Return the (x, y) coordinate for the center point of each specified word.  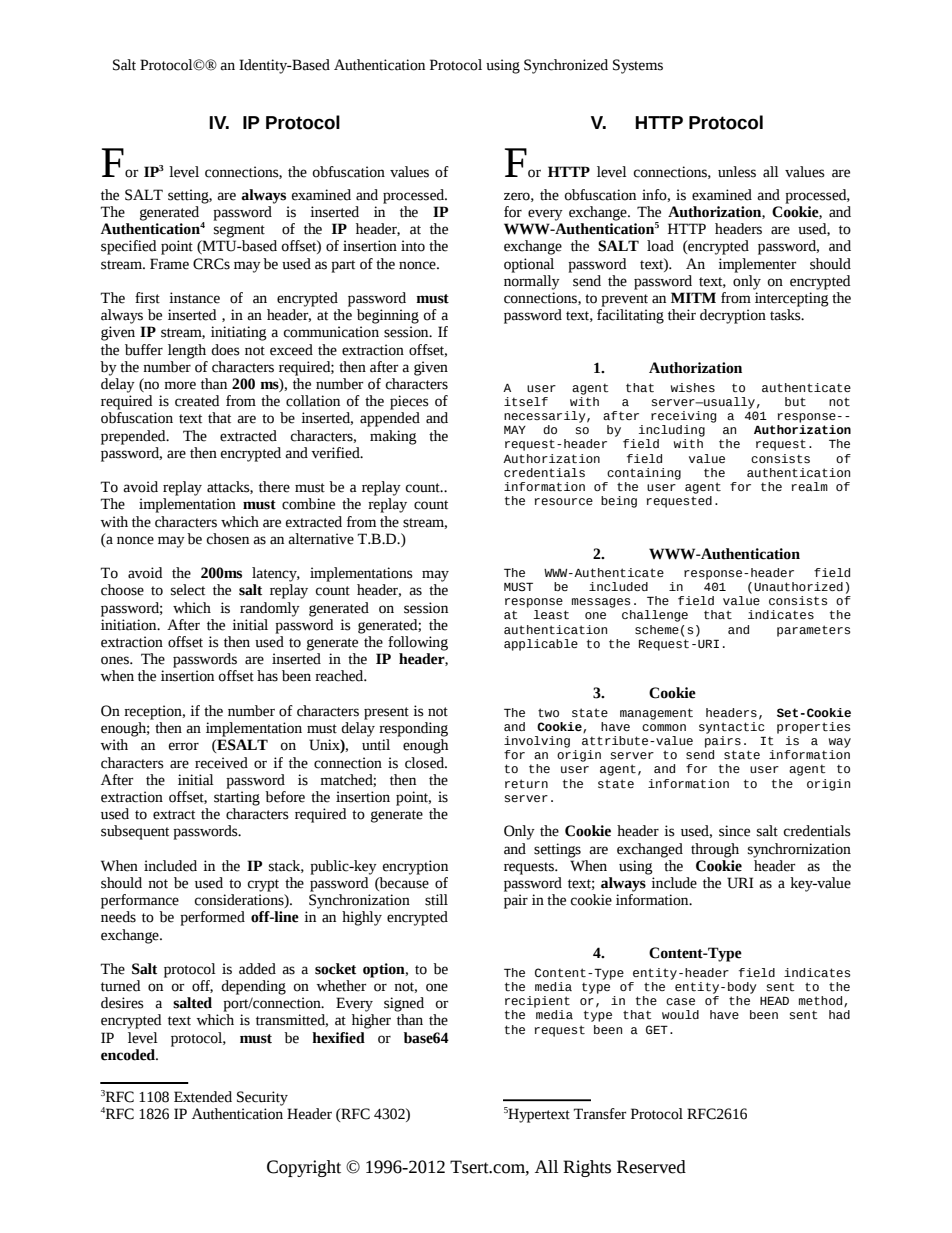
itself (526, 402)
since (734, 831)
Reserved (651, 1167)
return (526, 784)
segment (239, 231)
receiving (683, 417)
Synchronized (566, 66)
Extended (203, 1097)
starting (237, 798)
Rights (587, 1168)
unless (737, 172)
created (197, 401)
